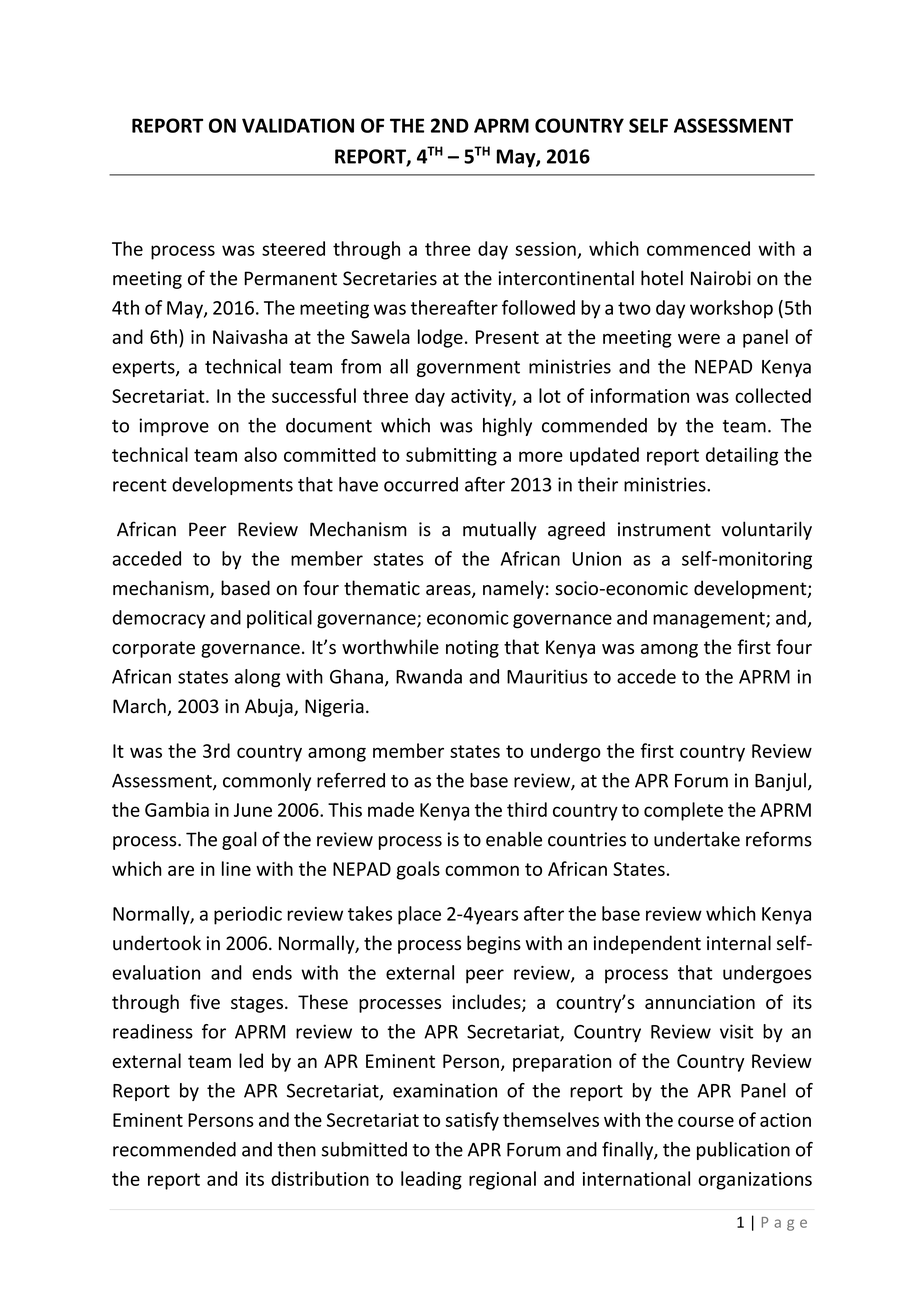 This image has width=924, height=1308. What do you see at coordinates (698, 248) in the image?
I see `commenced` at bounding box center [698, 248].
